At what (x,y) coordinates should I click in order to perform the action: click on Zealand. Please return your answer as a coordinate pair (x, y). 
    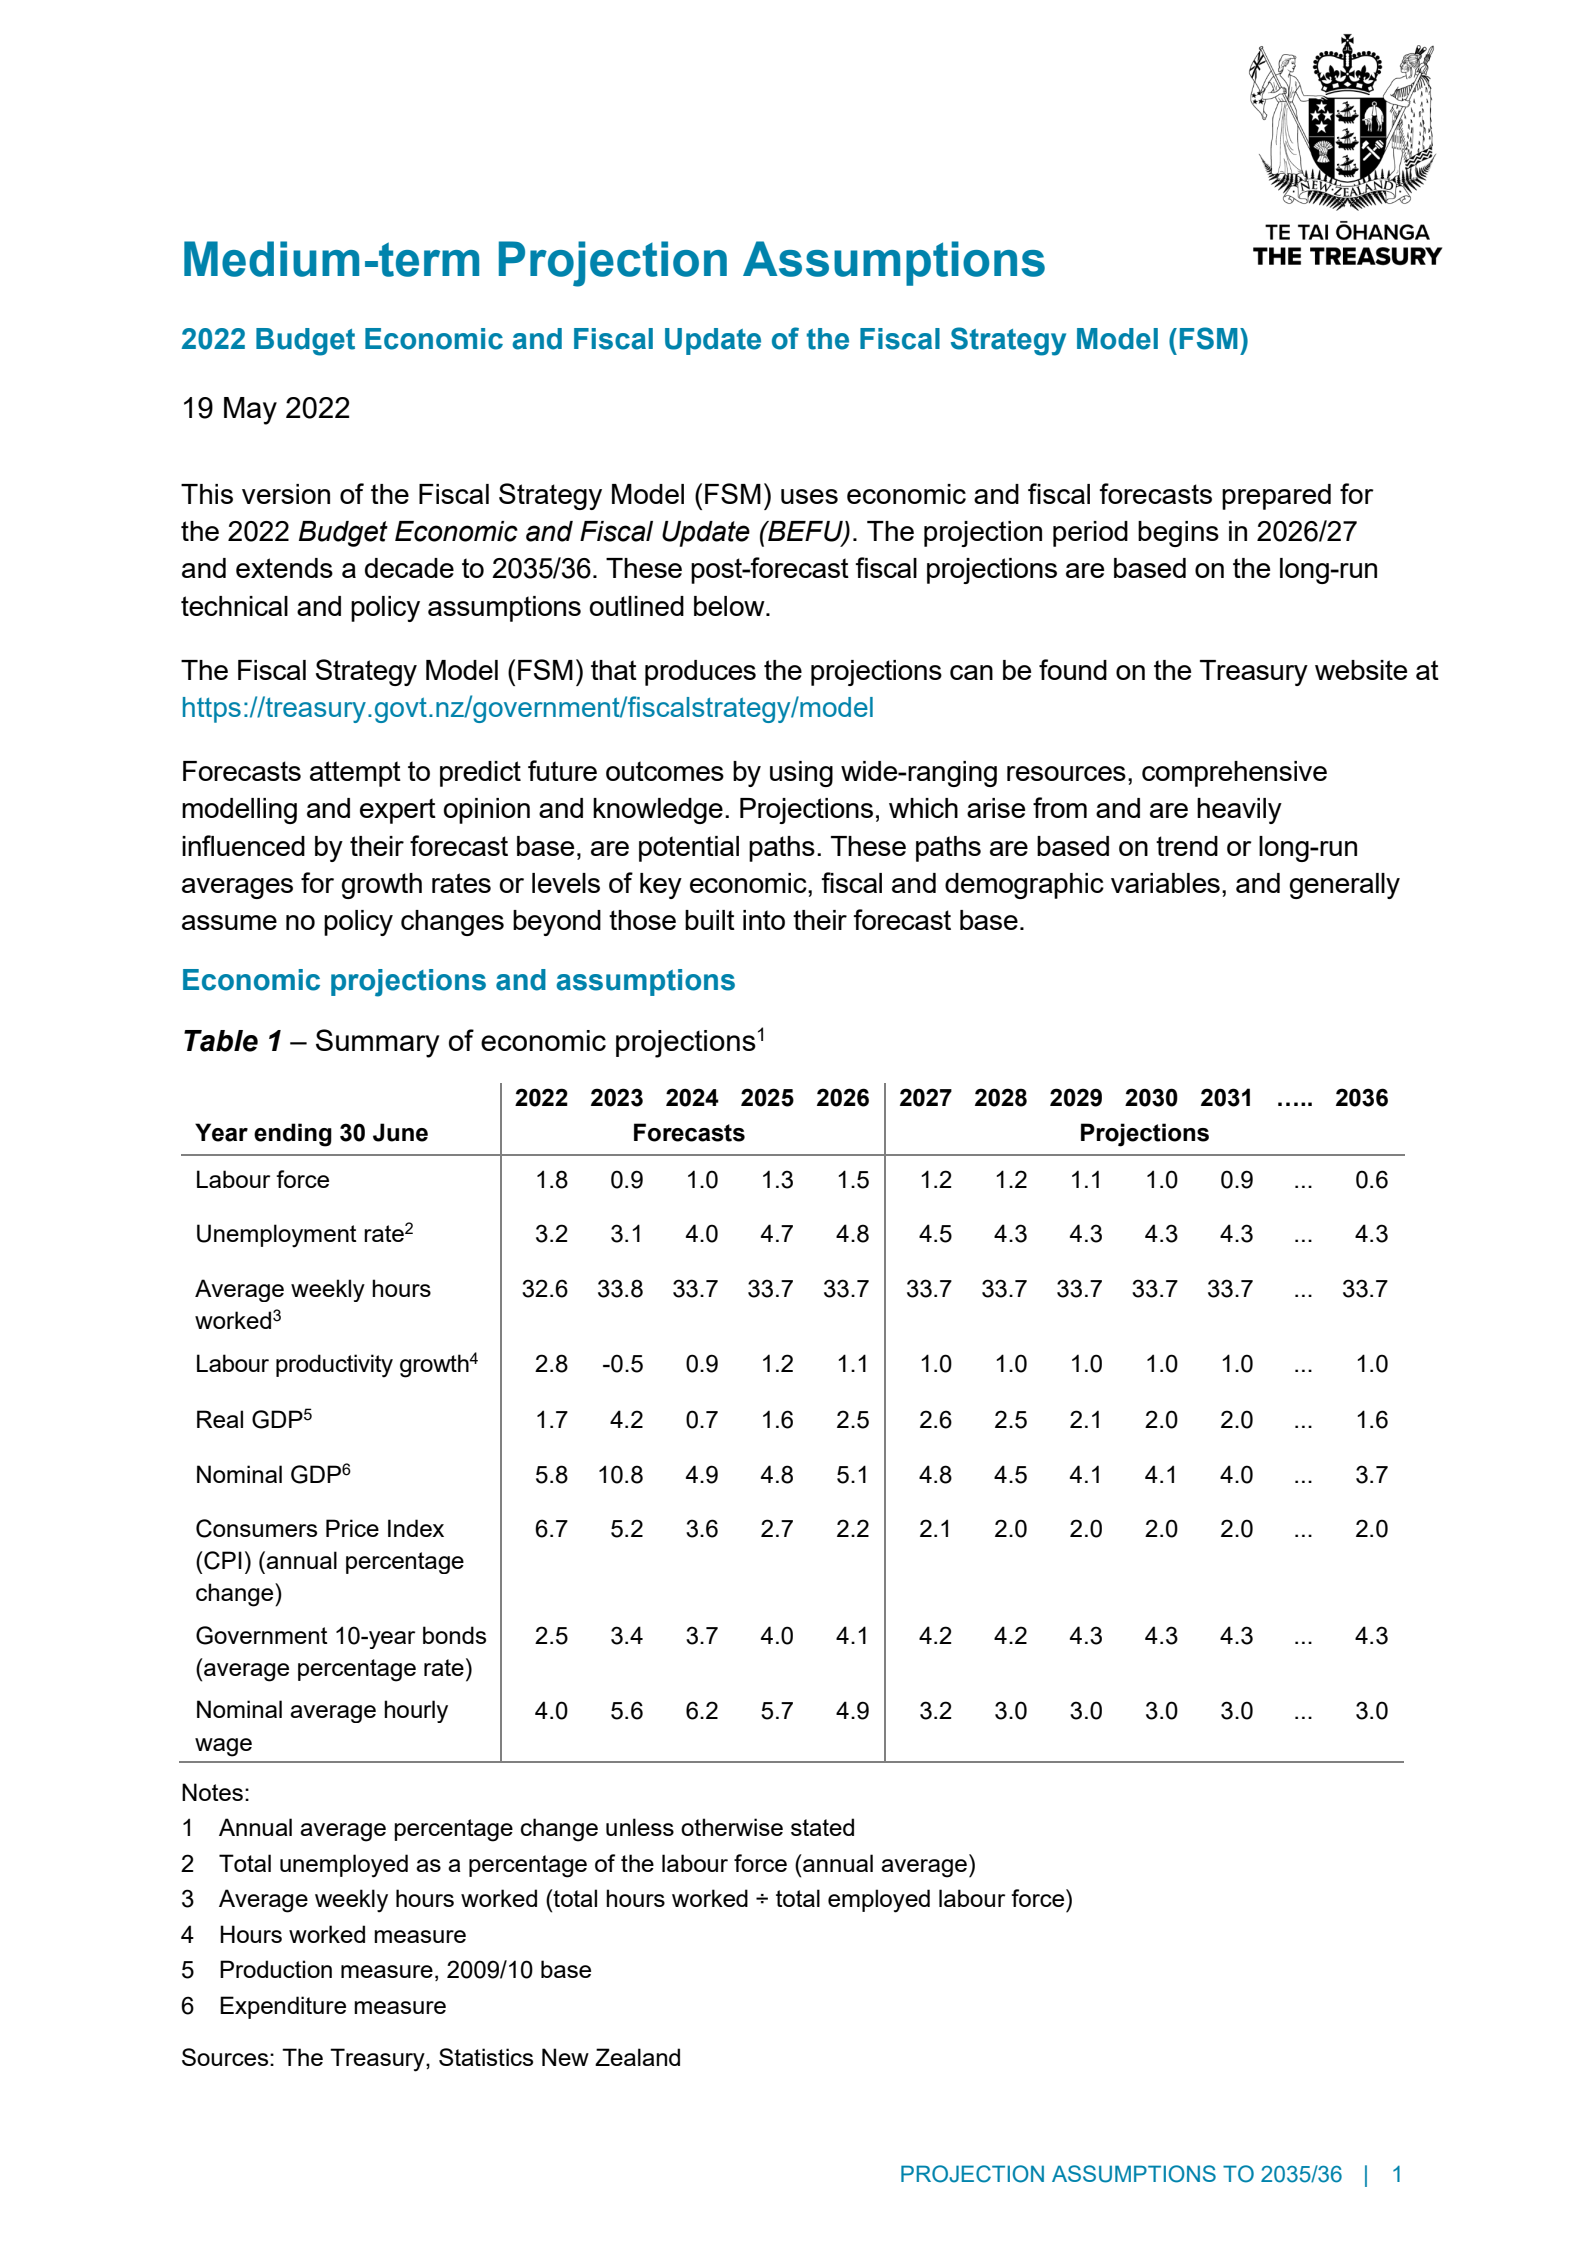
    Looking at the image, I should click on (637, 2057).
